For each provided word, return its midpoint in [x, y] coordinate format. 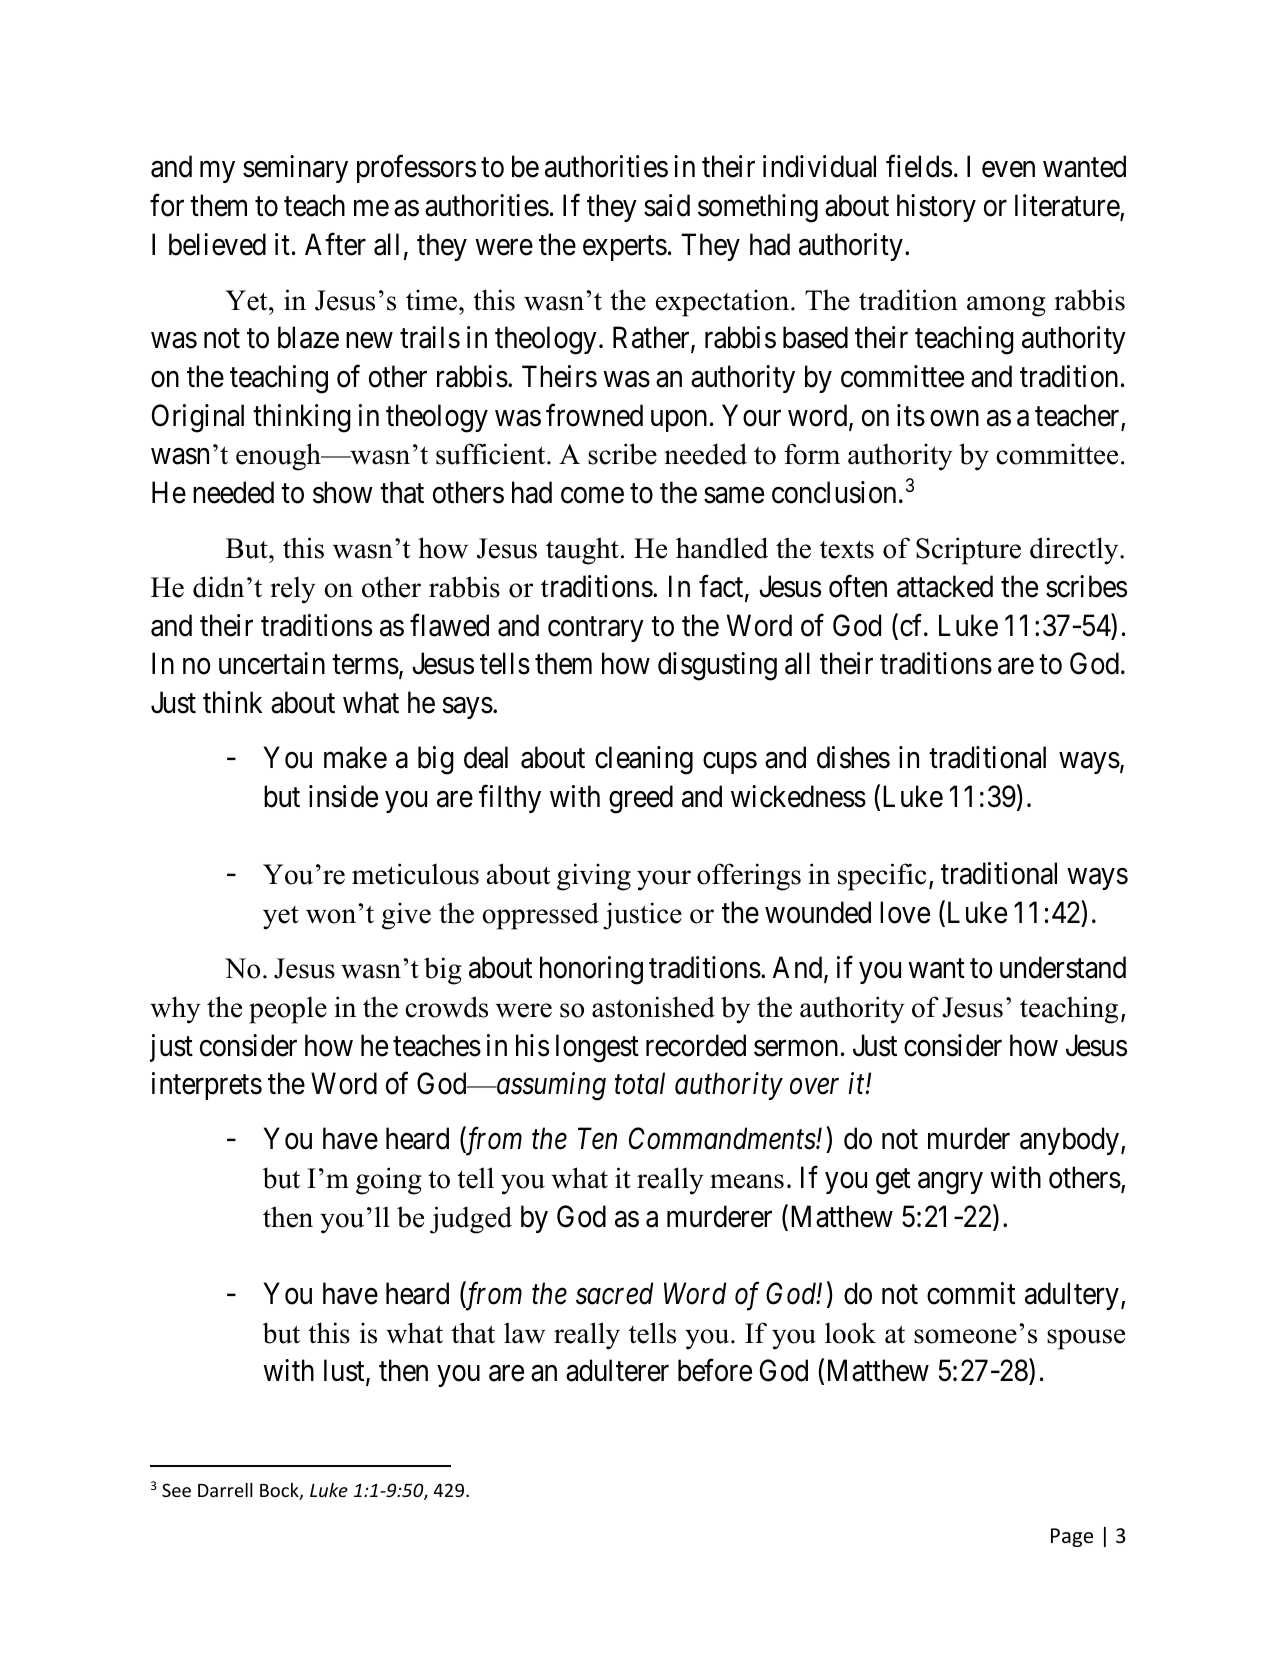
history [936, 208]
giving [594, 877]
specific [882, 877]
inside [343, 796]
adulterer [617, 1370]
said [667, 205]
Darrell [225, 1490]
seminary [295, 169]
